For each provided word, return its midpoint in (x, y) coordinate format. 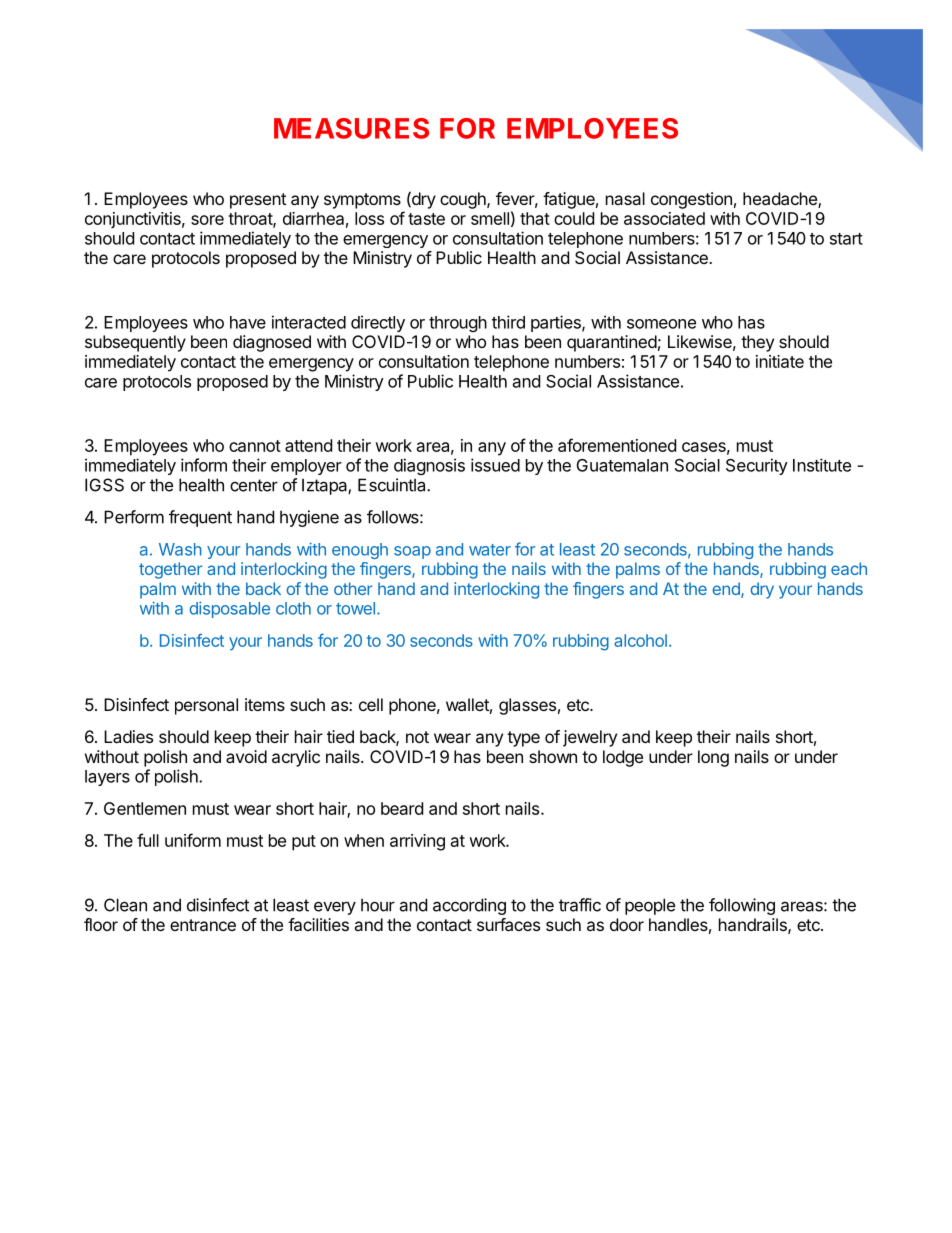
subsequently (135, 343)
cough (464, 200)
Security (757, 466)
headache (781, 200)
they (757, 343)
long (713, 758)
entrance (203, 925)
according (469, 906)
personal (206, 706)
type (523, 739)
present (258, 201)
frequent (200, 518)
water (490, 550)
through (458, 324)
